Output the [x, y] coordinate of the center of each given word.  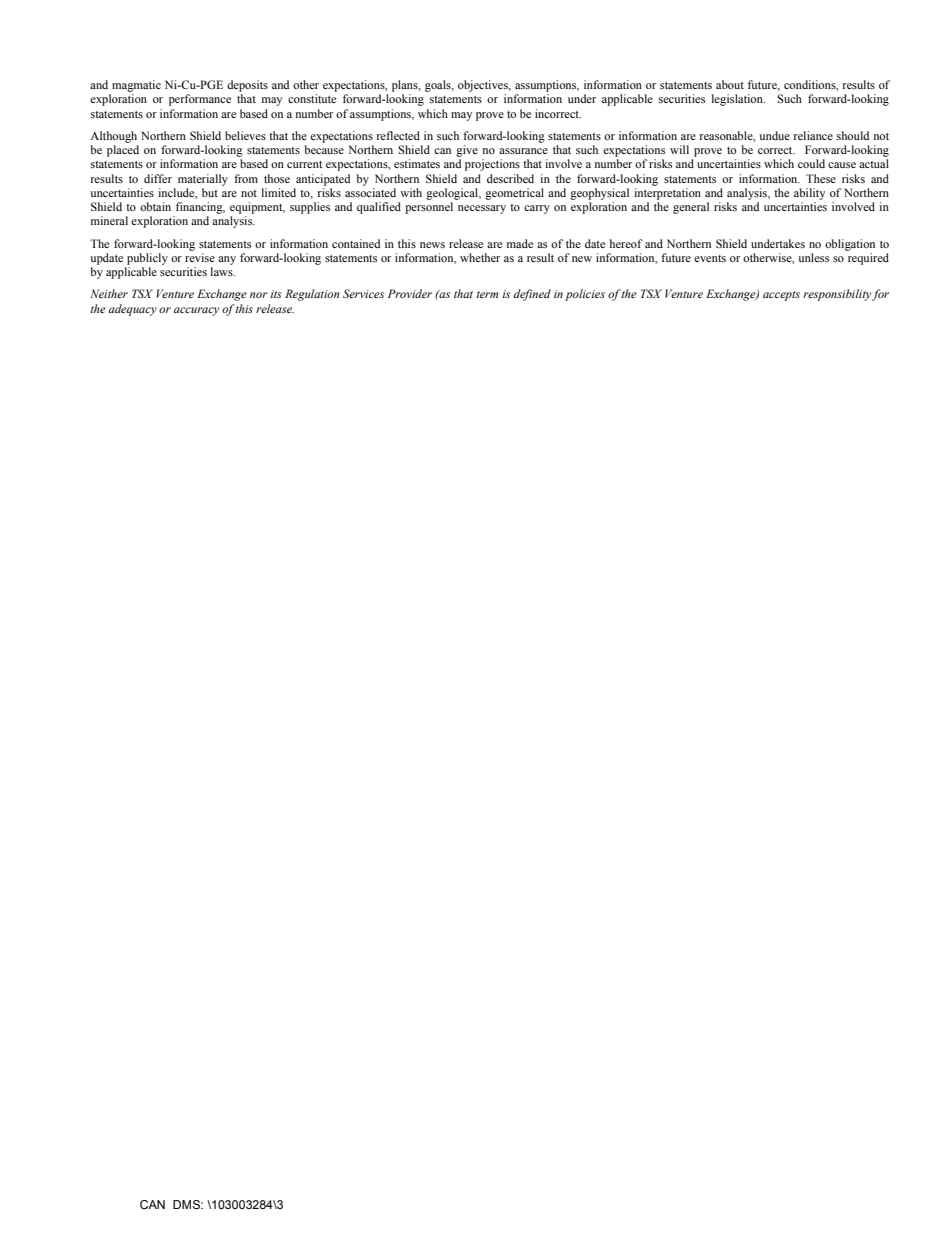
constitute [312, 98]
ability [809, 194]
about [730, 84]
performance [200, 100]
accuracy [196, 311]
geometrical [514, 194]
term [487, 294]
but [210, 192]
